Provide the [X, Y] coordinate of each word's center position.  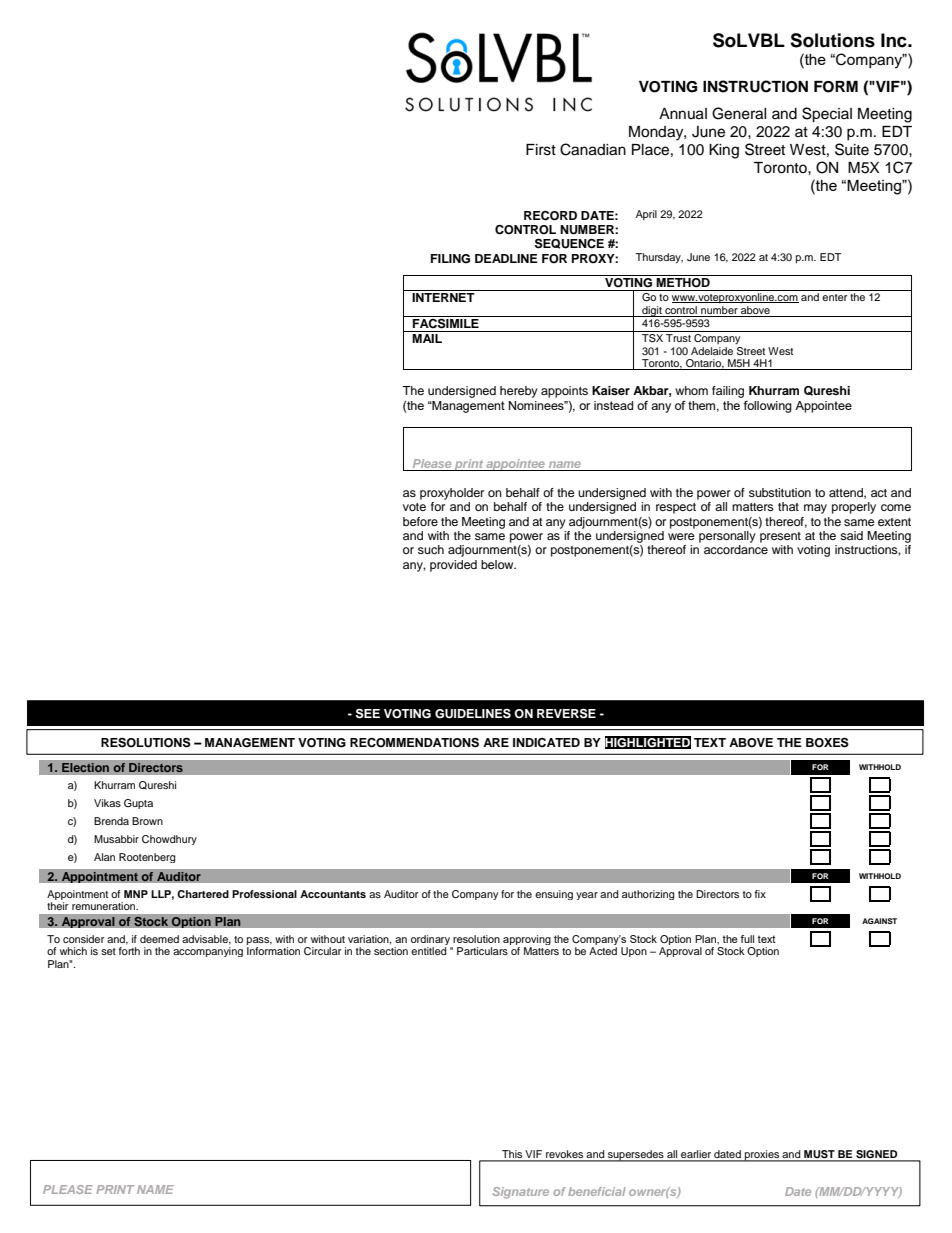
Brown [147, 821]
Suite [852, 149]
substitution [780, 492]
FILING [450, 259]
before [420, 521]
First [541, 150]
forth [129, 951]
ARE [496, 742]
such [431, 549]
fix [760, 894]
